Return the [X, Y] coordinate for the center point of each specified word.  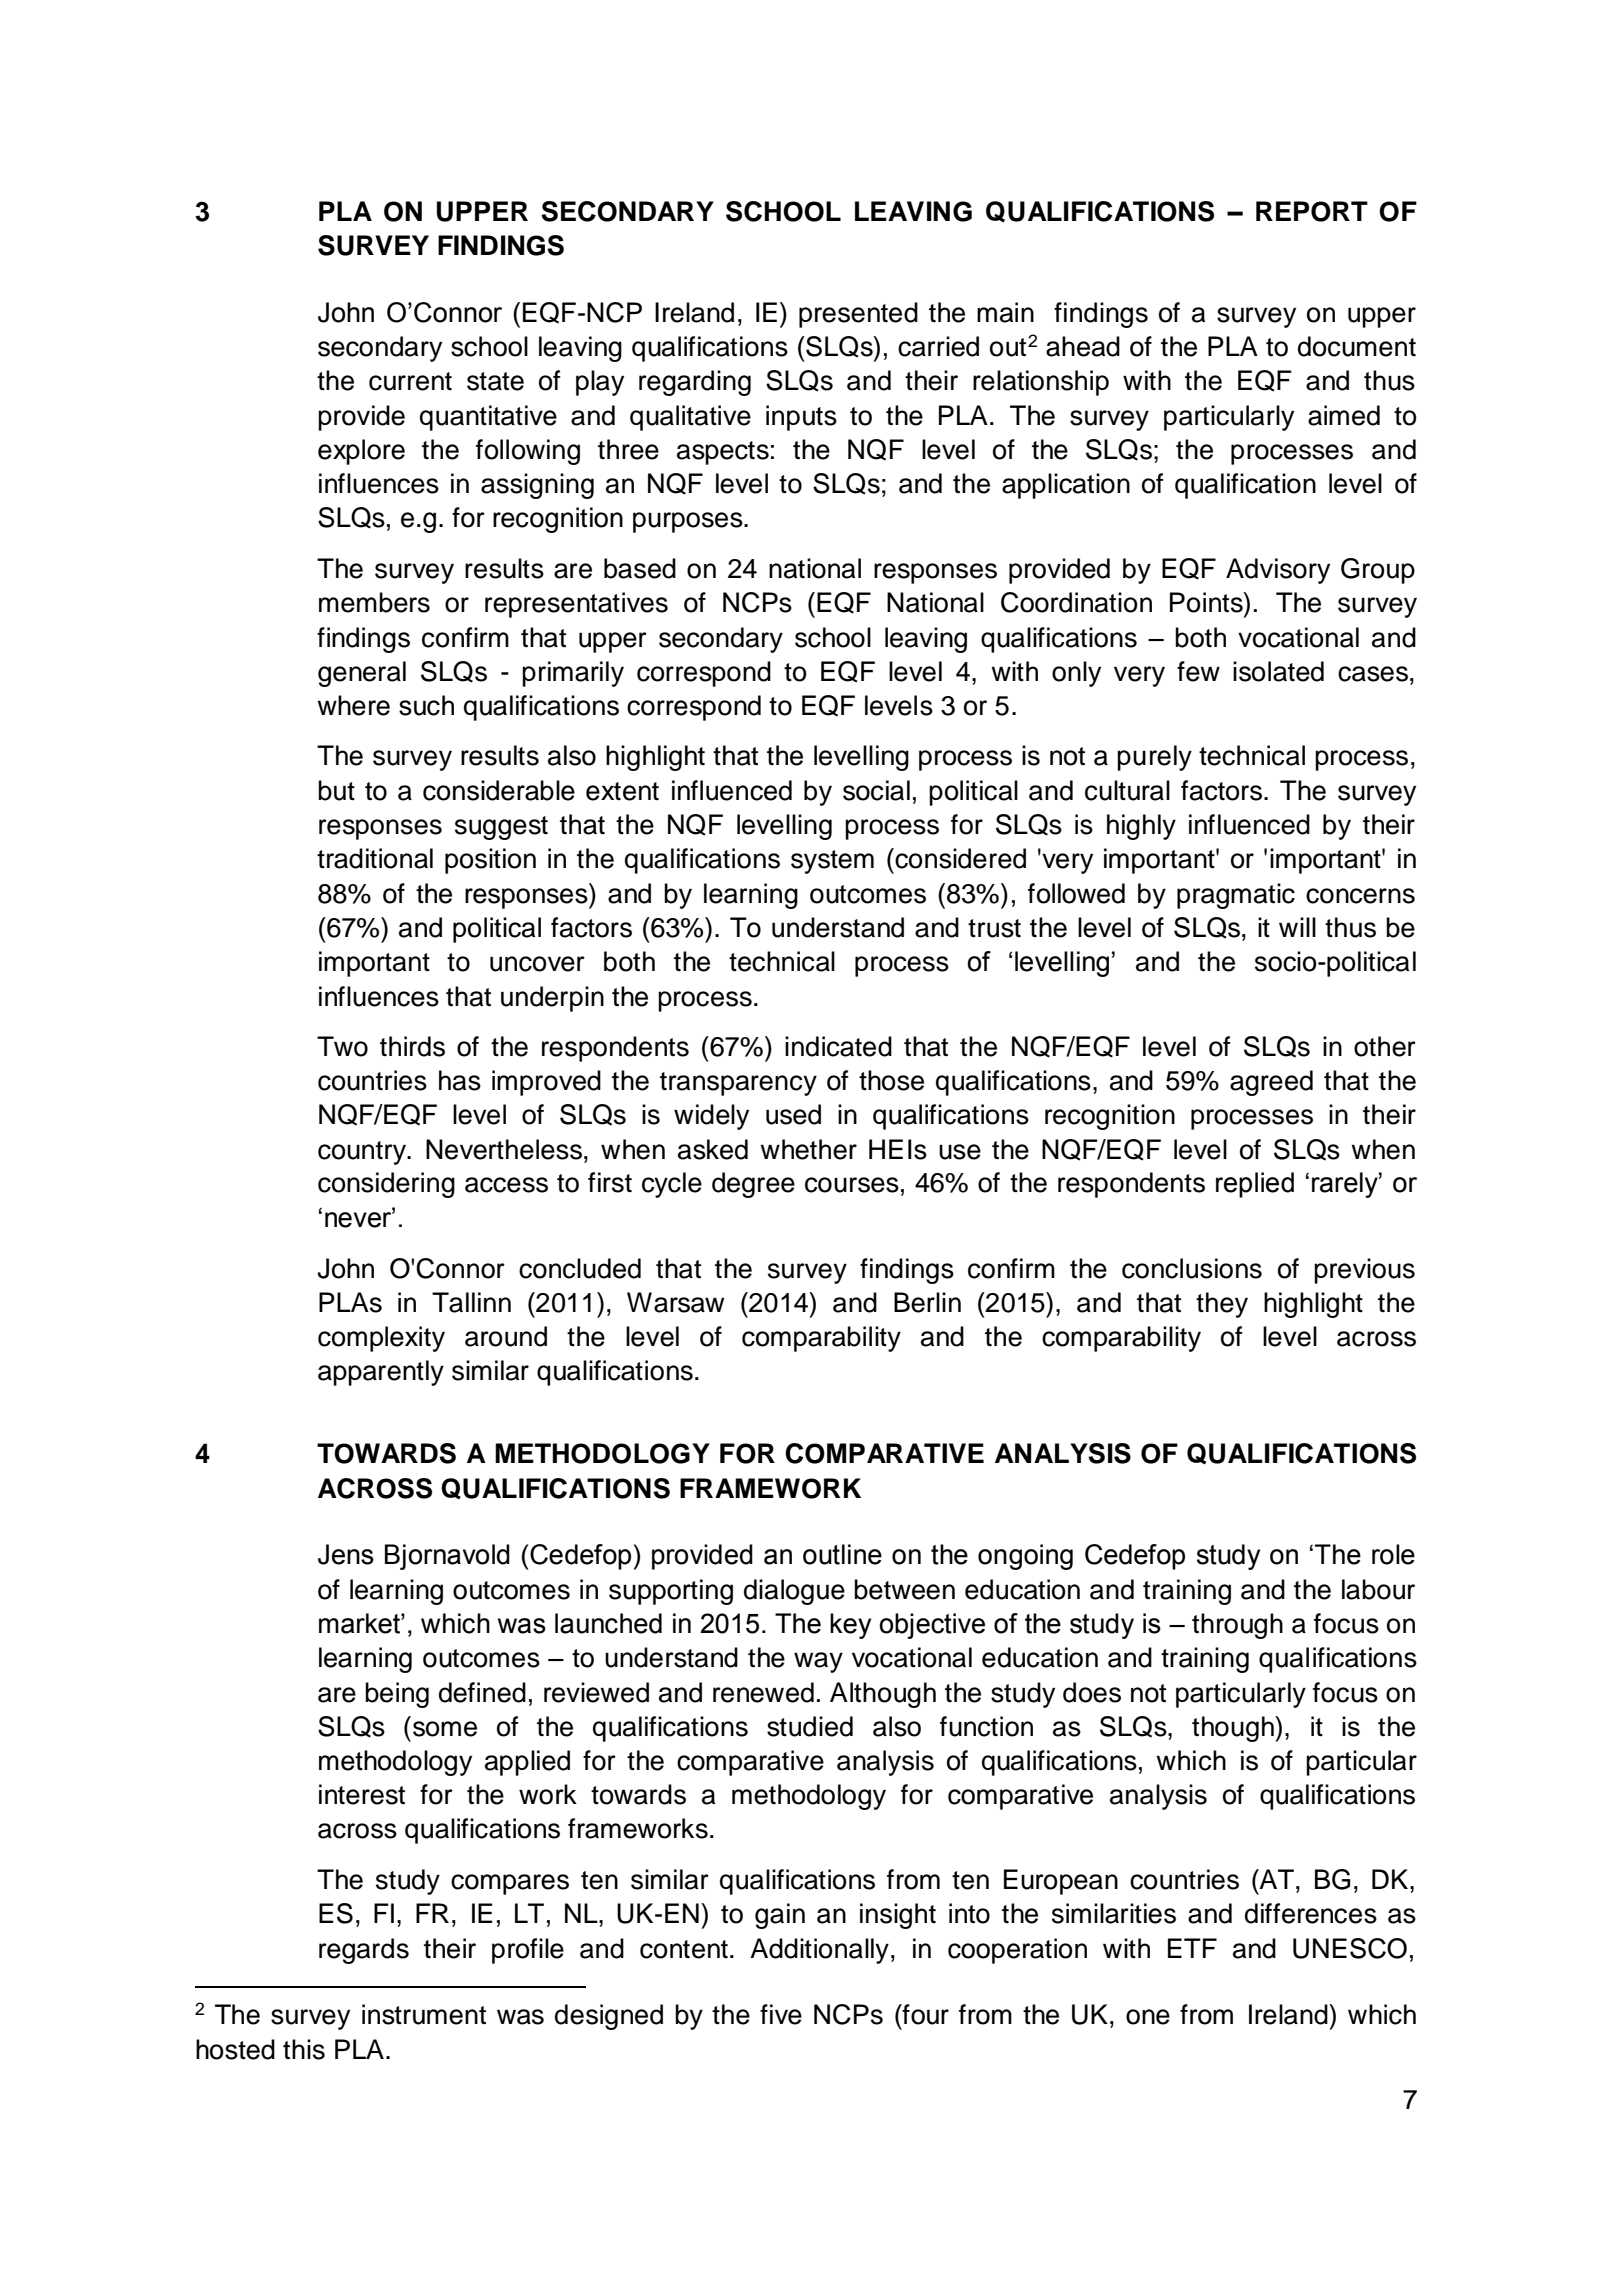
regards [364, 1951]
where [353, 705]
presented [858, 315]
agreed [1271, 1083]
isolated [1278, 671]
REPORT [1312, 211]
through [1237, 1626]
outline [842, 1554]
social [876, 790]
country [363, 1153]
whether [808, 1149]
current [410, 381]
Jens [346, 1554]
